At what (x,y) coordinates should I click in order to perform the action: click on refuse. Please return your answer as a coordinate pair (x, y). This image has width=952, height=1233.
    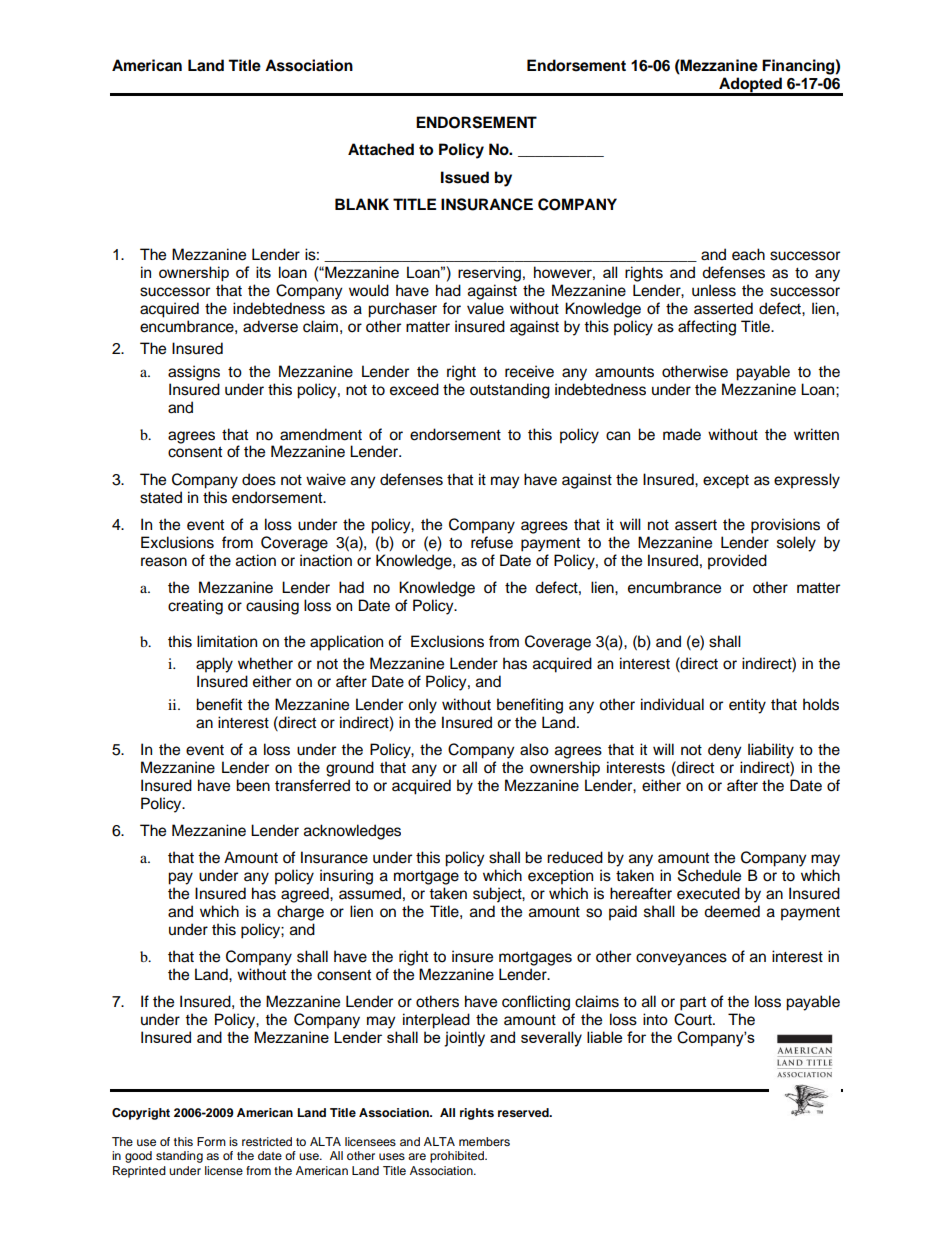
    Looking at the image, I should click on (492, 542).
